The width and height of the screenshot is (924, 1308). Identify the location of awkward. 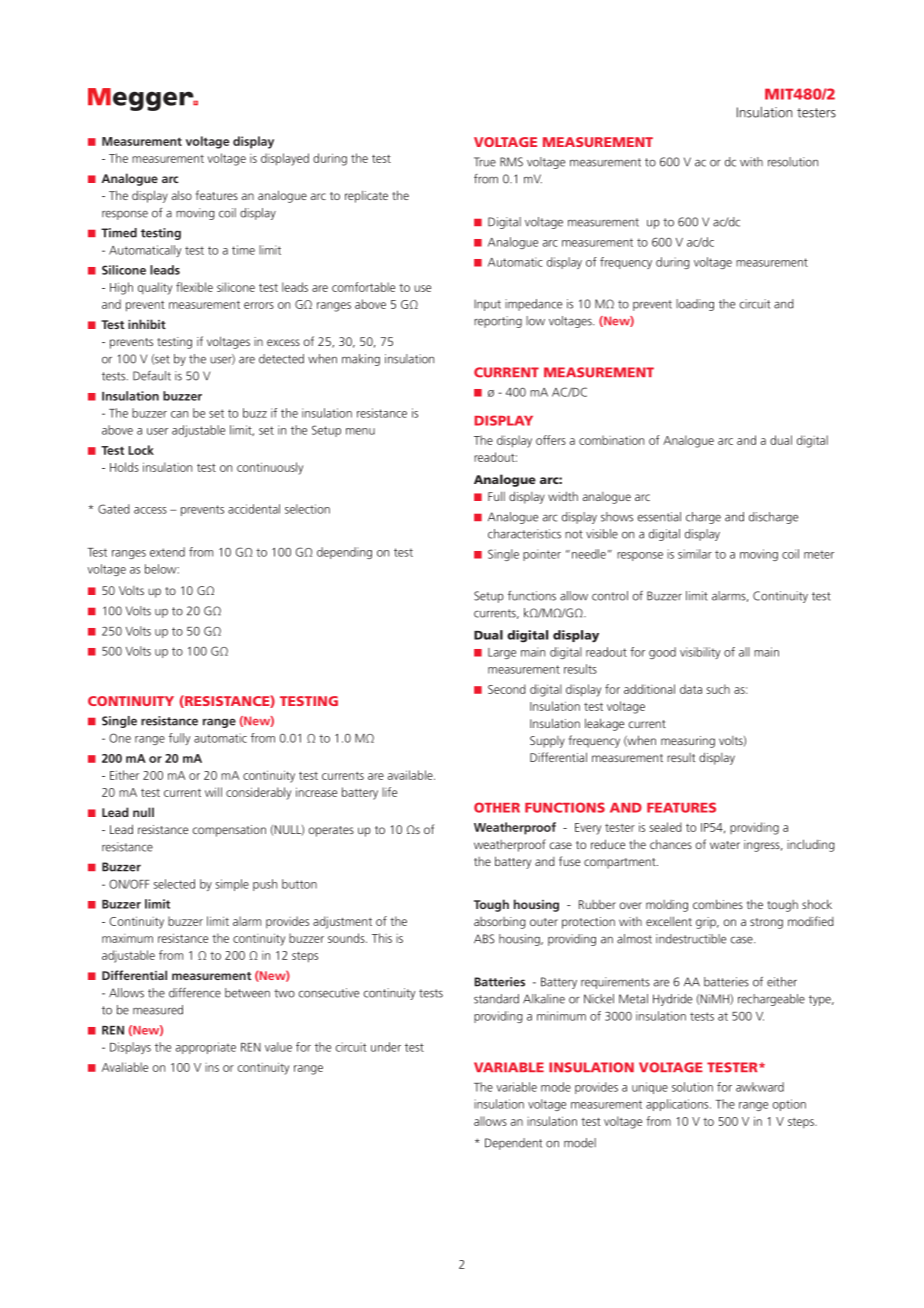
(760, 1087).
